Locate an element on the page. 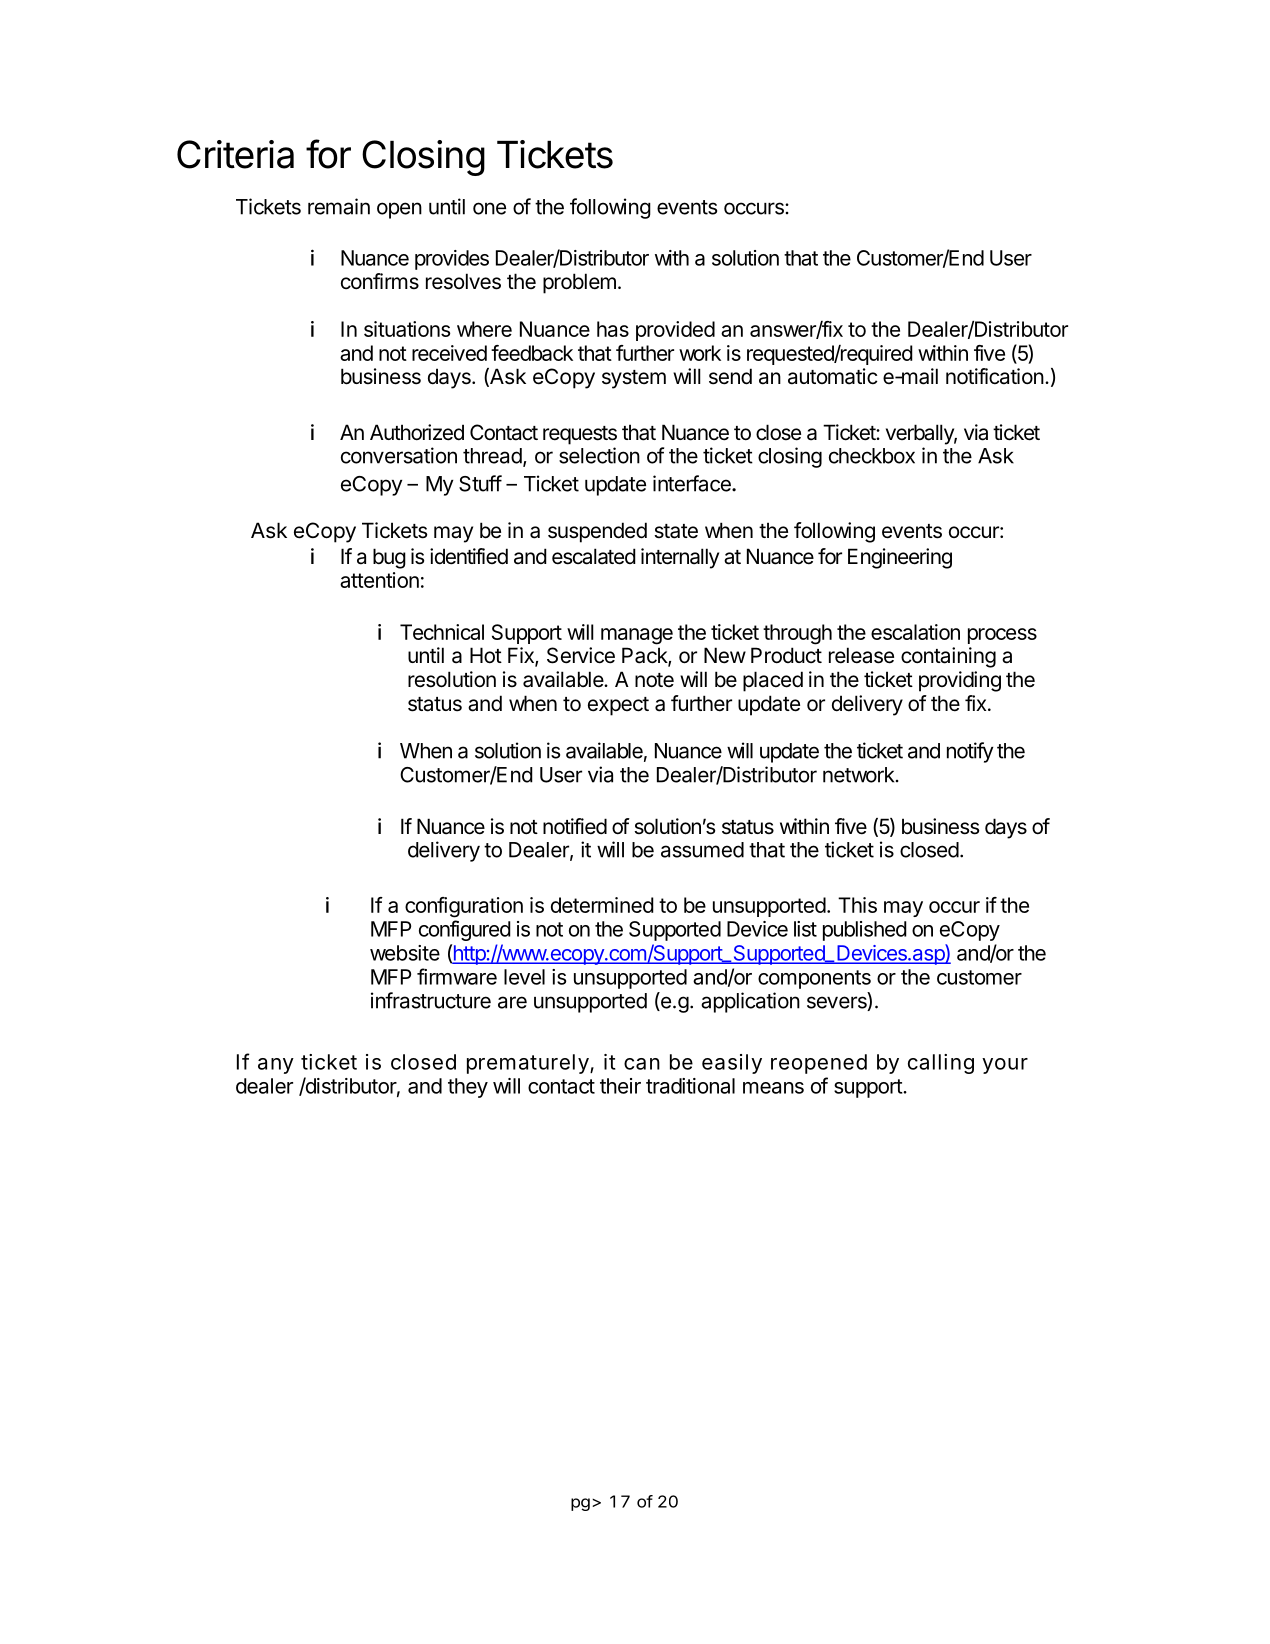 This page has height=1644, width=1270. notification is located at coordinates (995, 376).
